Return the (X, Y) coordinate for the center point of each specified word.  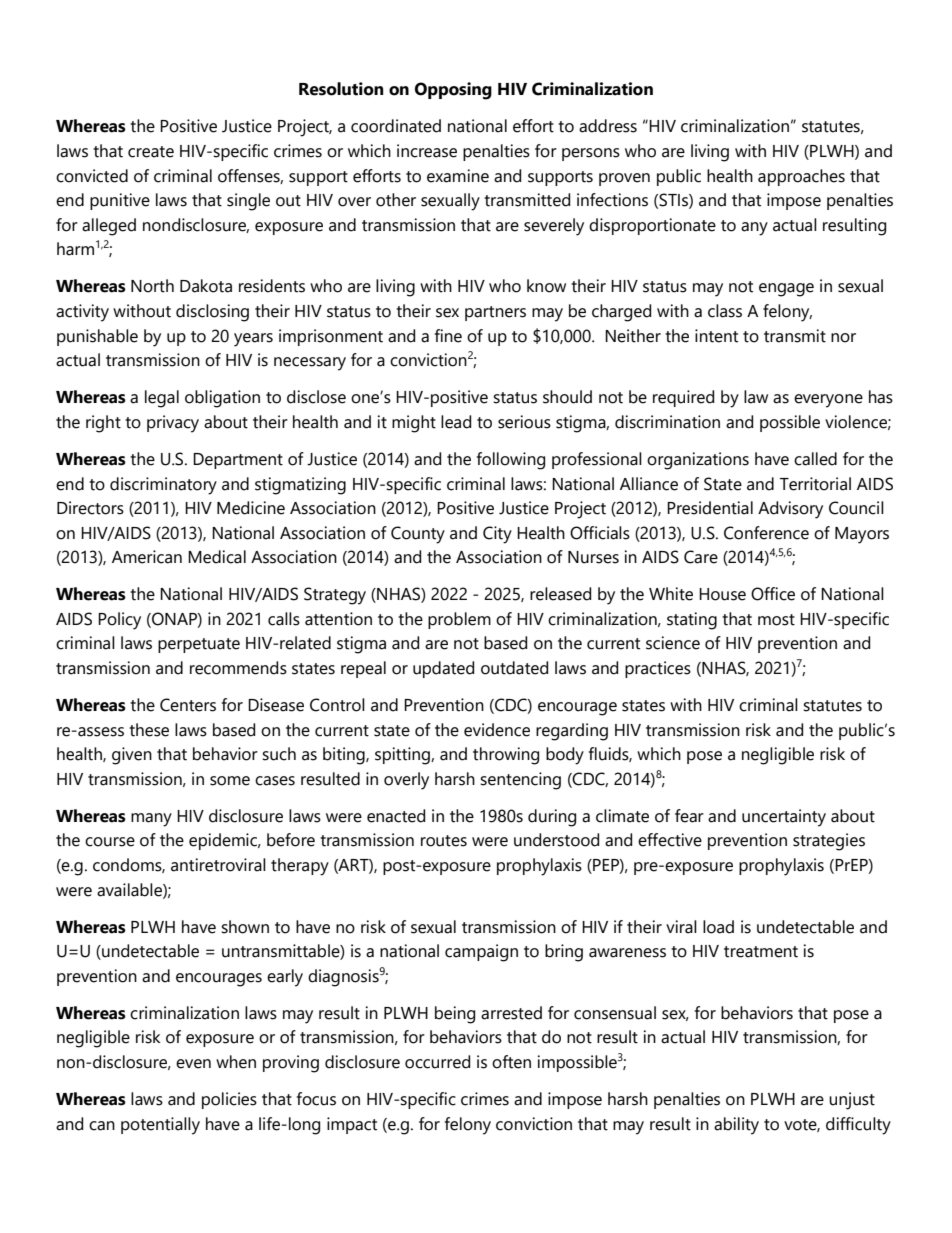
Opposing (453, 91)
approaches (801, 177)
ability (736, 1126)
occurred (437, 1062)
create (151, 152)
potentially (160, 1126)
